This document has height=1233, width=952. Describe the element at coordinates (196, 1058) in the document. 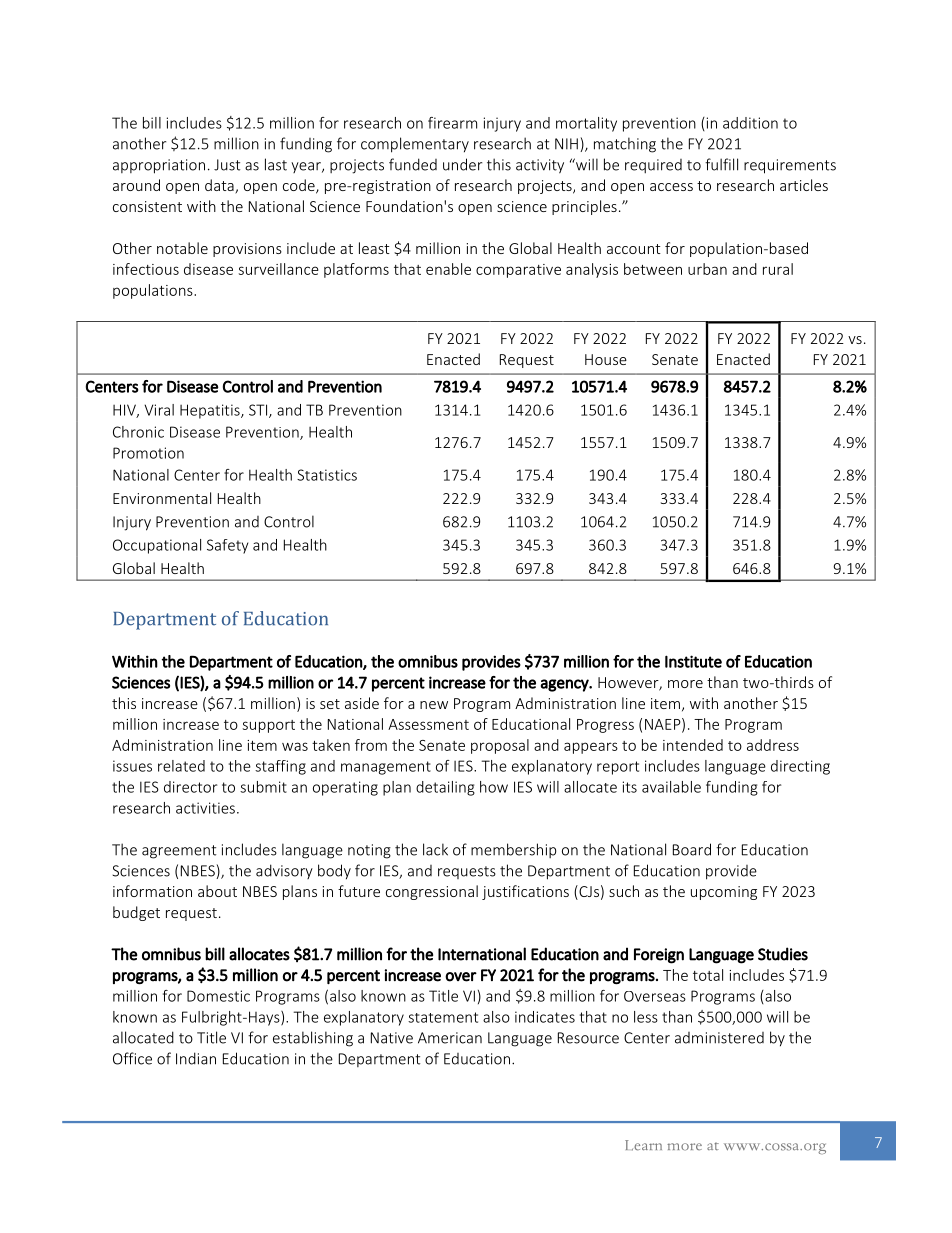

I see `Indian` at that location.
